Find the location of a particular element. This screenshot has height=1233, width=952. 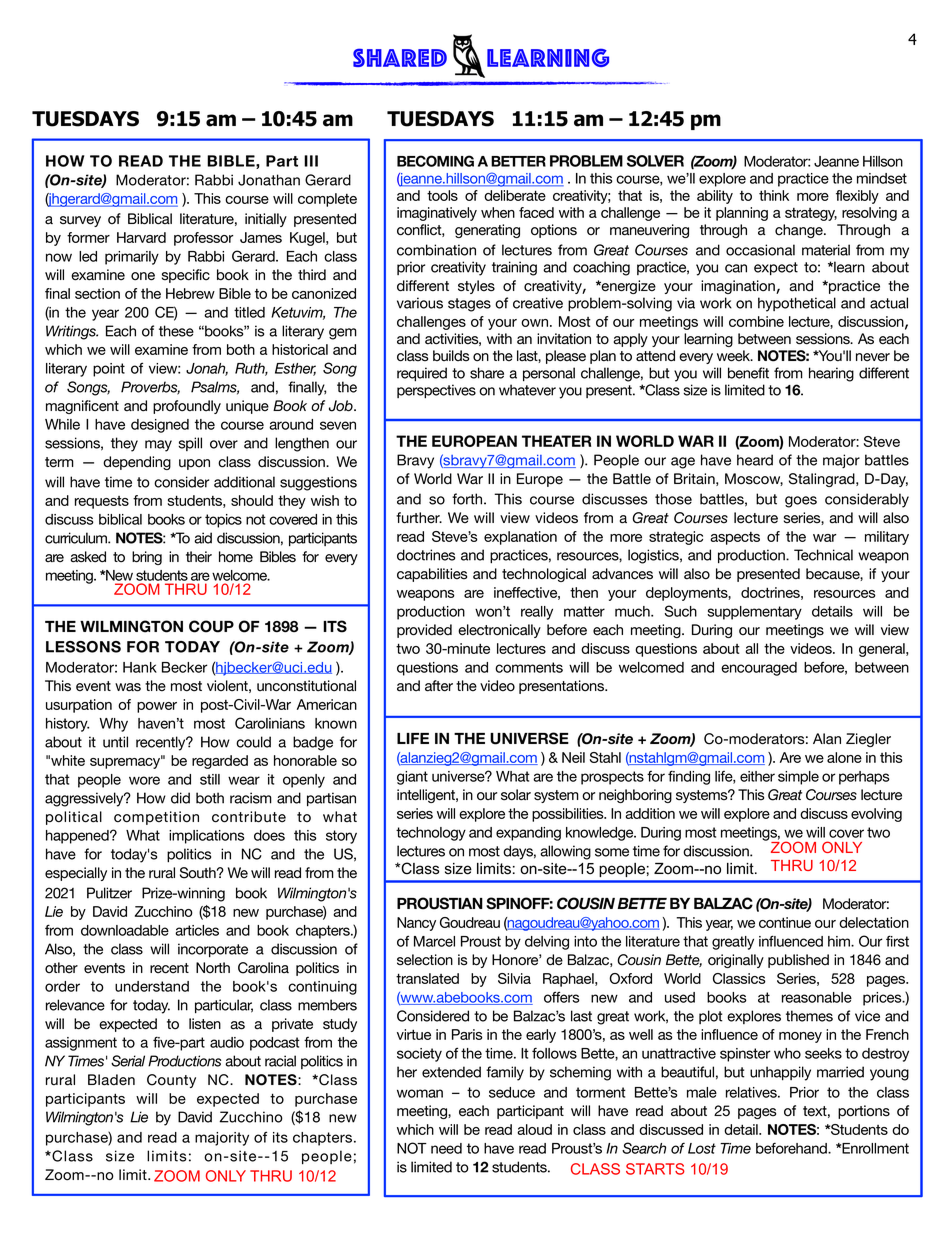

encouraged is located at coordinates (759, 669).
